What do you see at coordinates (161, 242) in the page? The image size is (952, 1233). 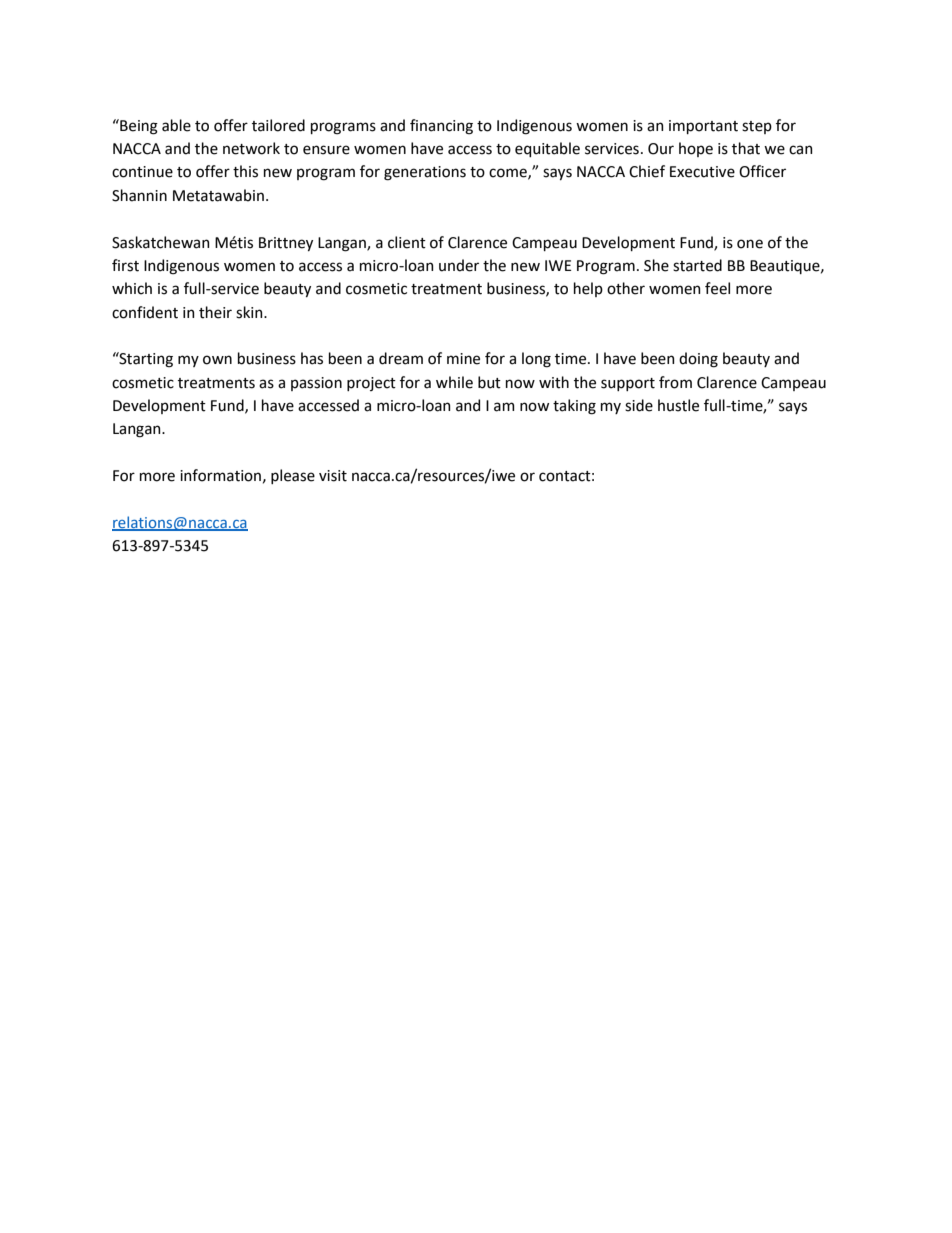 I see `Saskatchewan` at bounding box center [161, 242].
